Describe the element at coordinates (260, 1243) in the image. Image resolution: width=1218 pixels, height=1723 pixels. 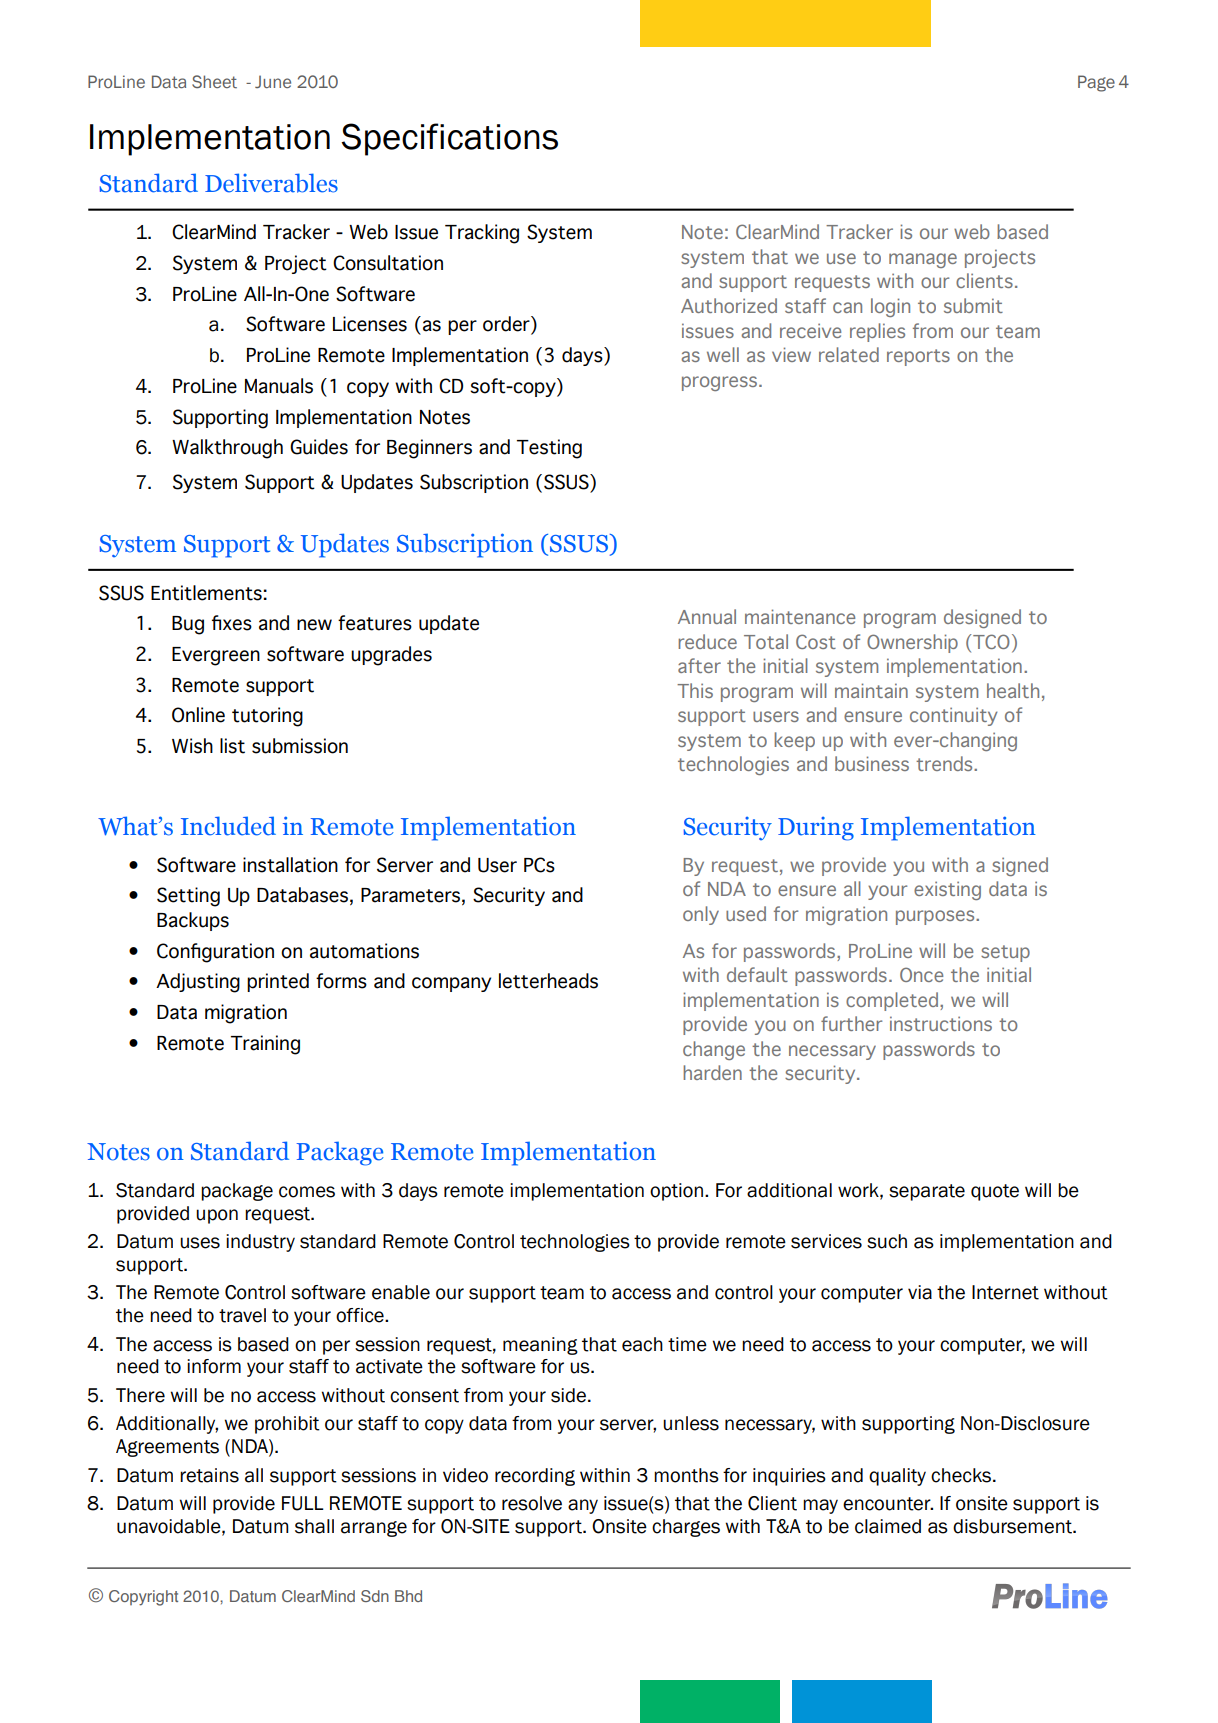
I see `industry` at that location.
